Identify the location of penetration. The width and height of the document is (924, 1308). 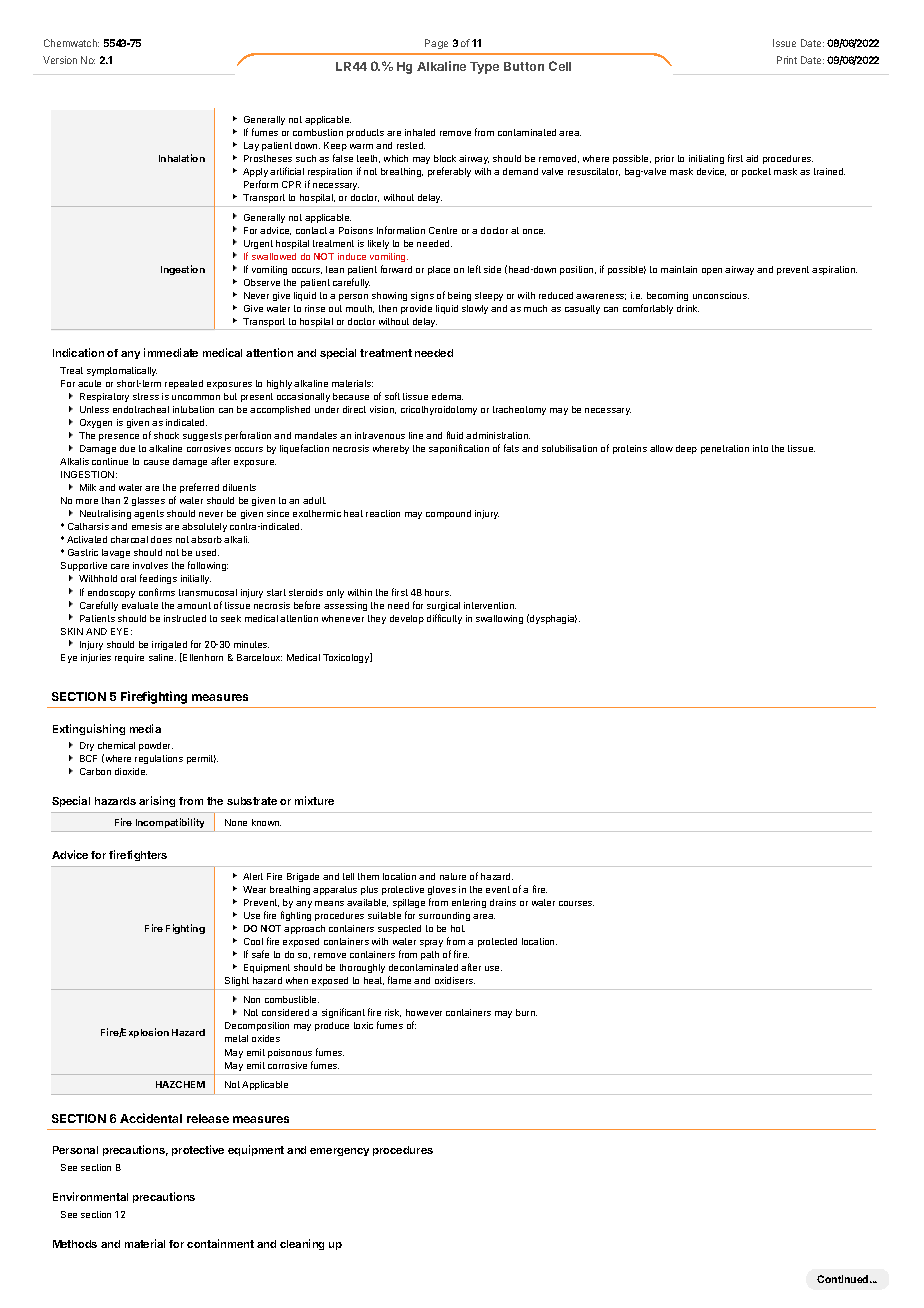
(725, 449).
